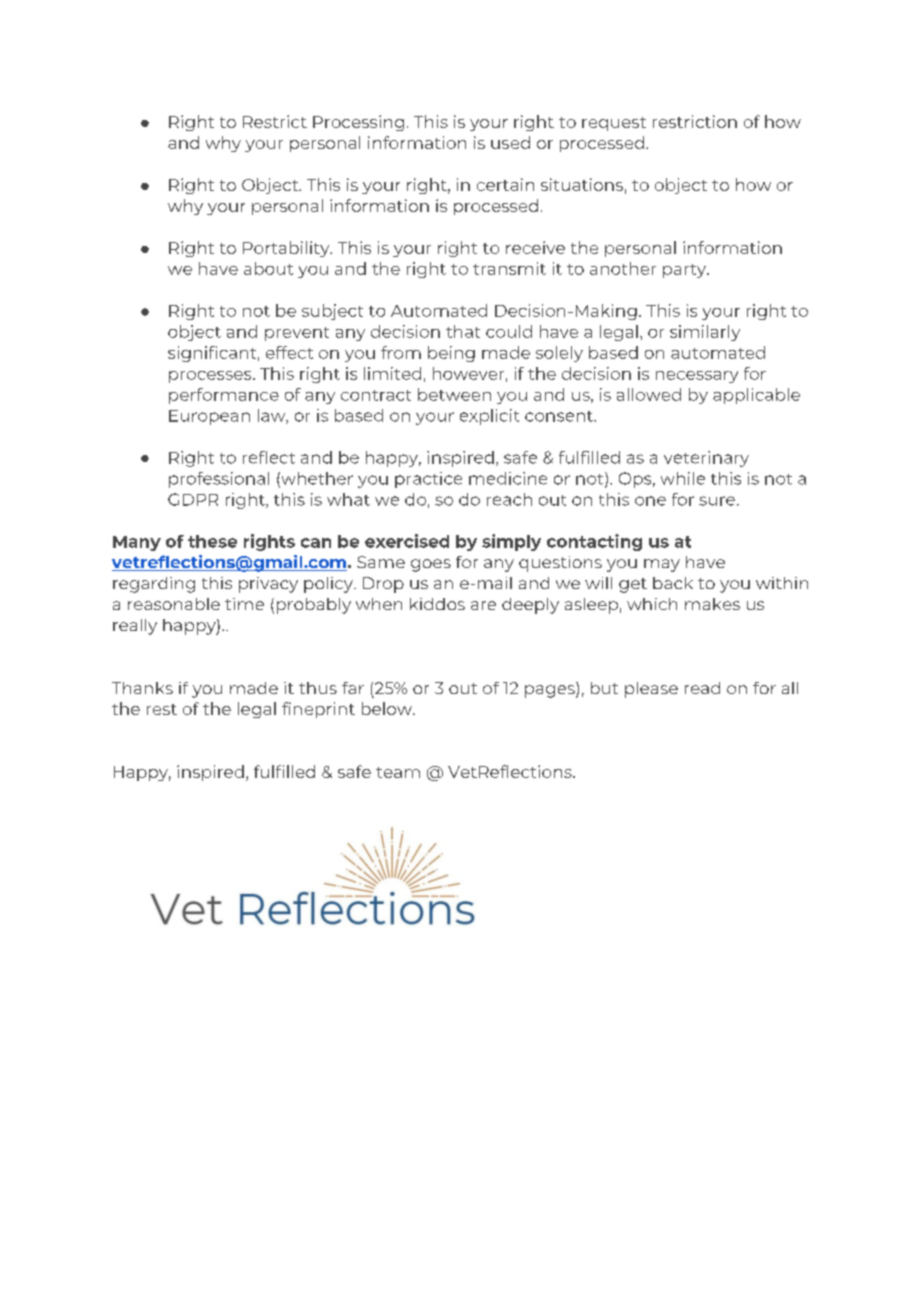 The image size is (924, 1308). I want to click on about, so click(268, 268).
